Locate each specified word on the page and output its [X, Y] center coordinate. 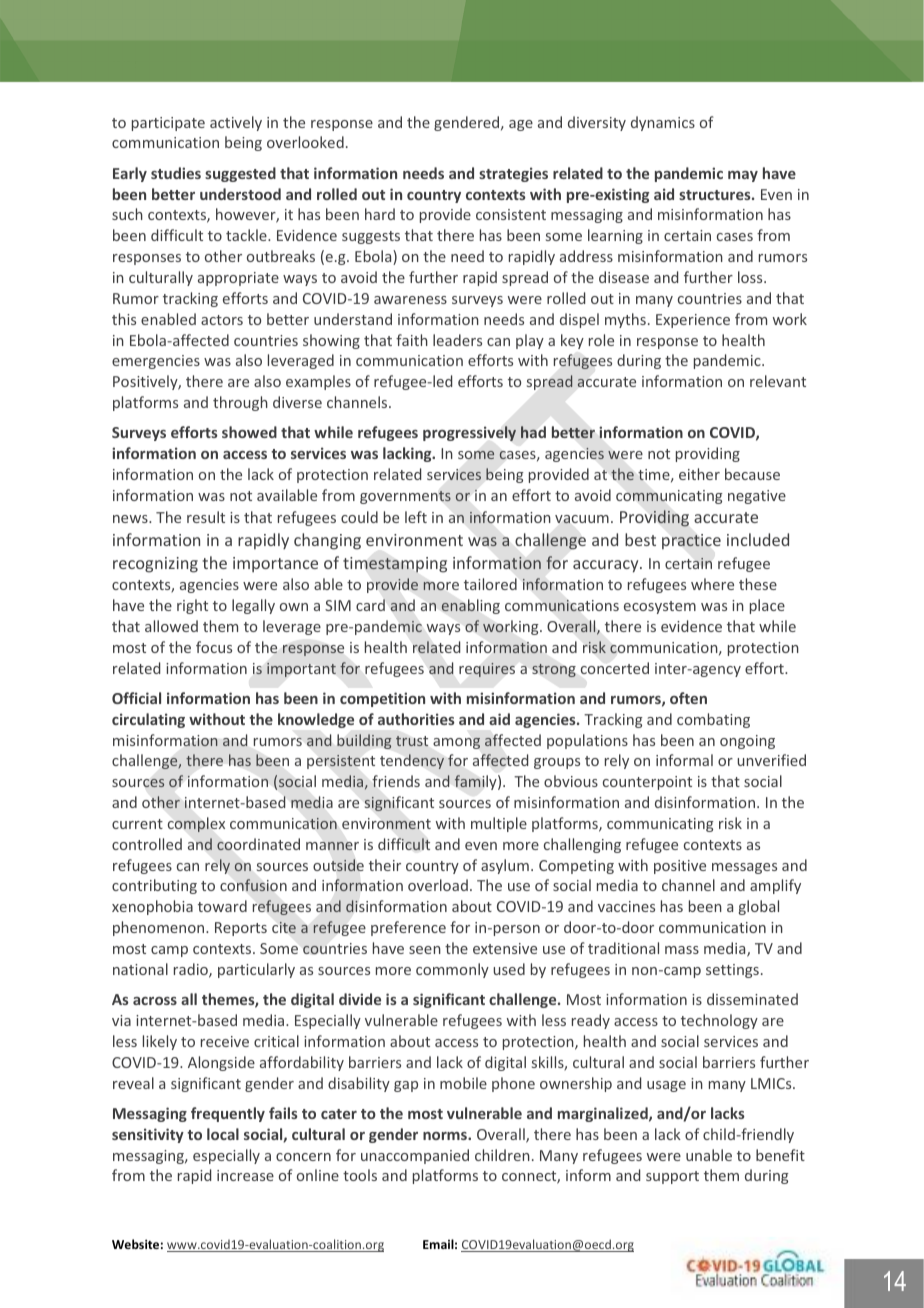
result [206, 517]
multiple [499, 824]
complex [196, 824]
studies [176, 173]
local [223, 1134]
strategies [513, 174]
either [699, 474]
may [743, 176]
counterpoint [647, 783]
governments [405, 497]
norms [446, 1136]
